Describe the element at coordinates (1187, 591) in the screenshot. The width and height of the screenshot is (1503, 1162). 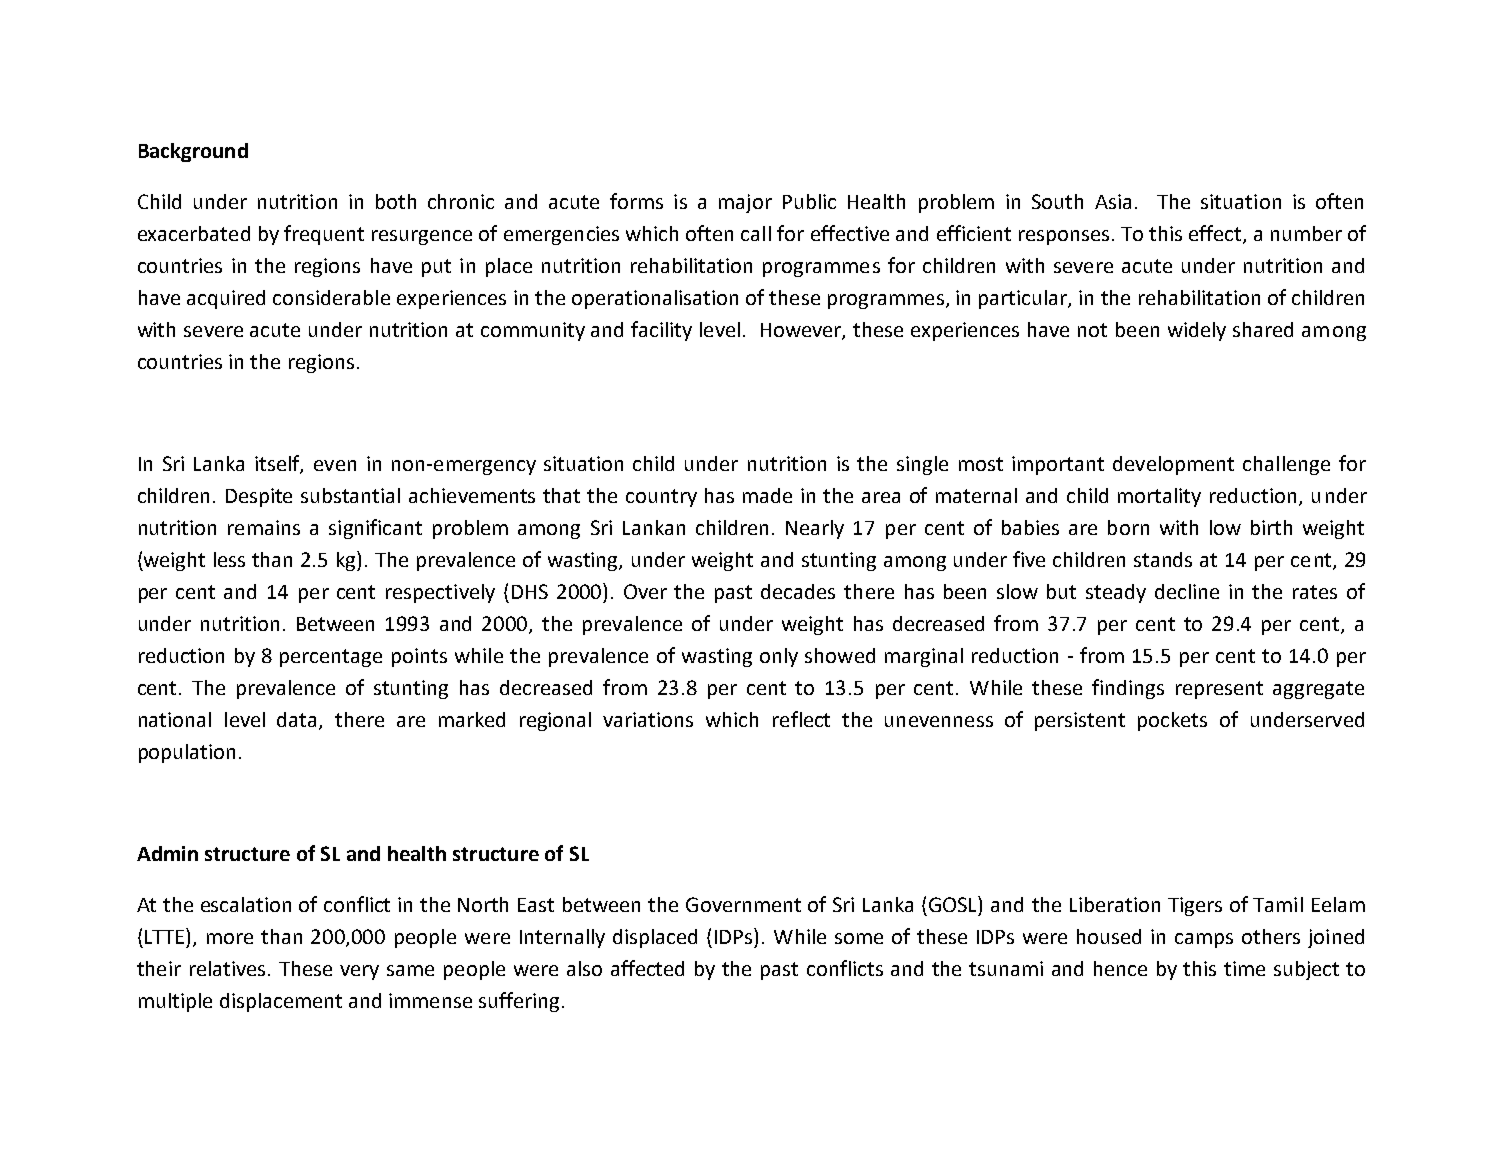
I see `decline` at that location.
